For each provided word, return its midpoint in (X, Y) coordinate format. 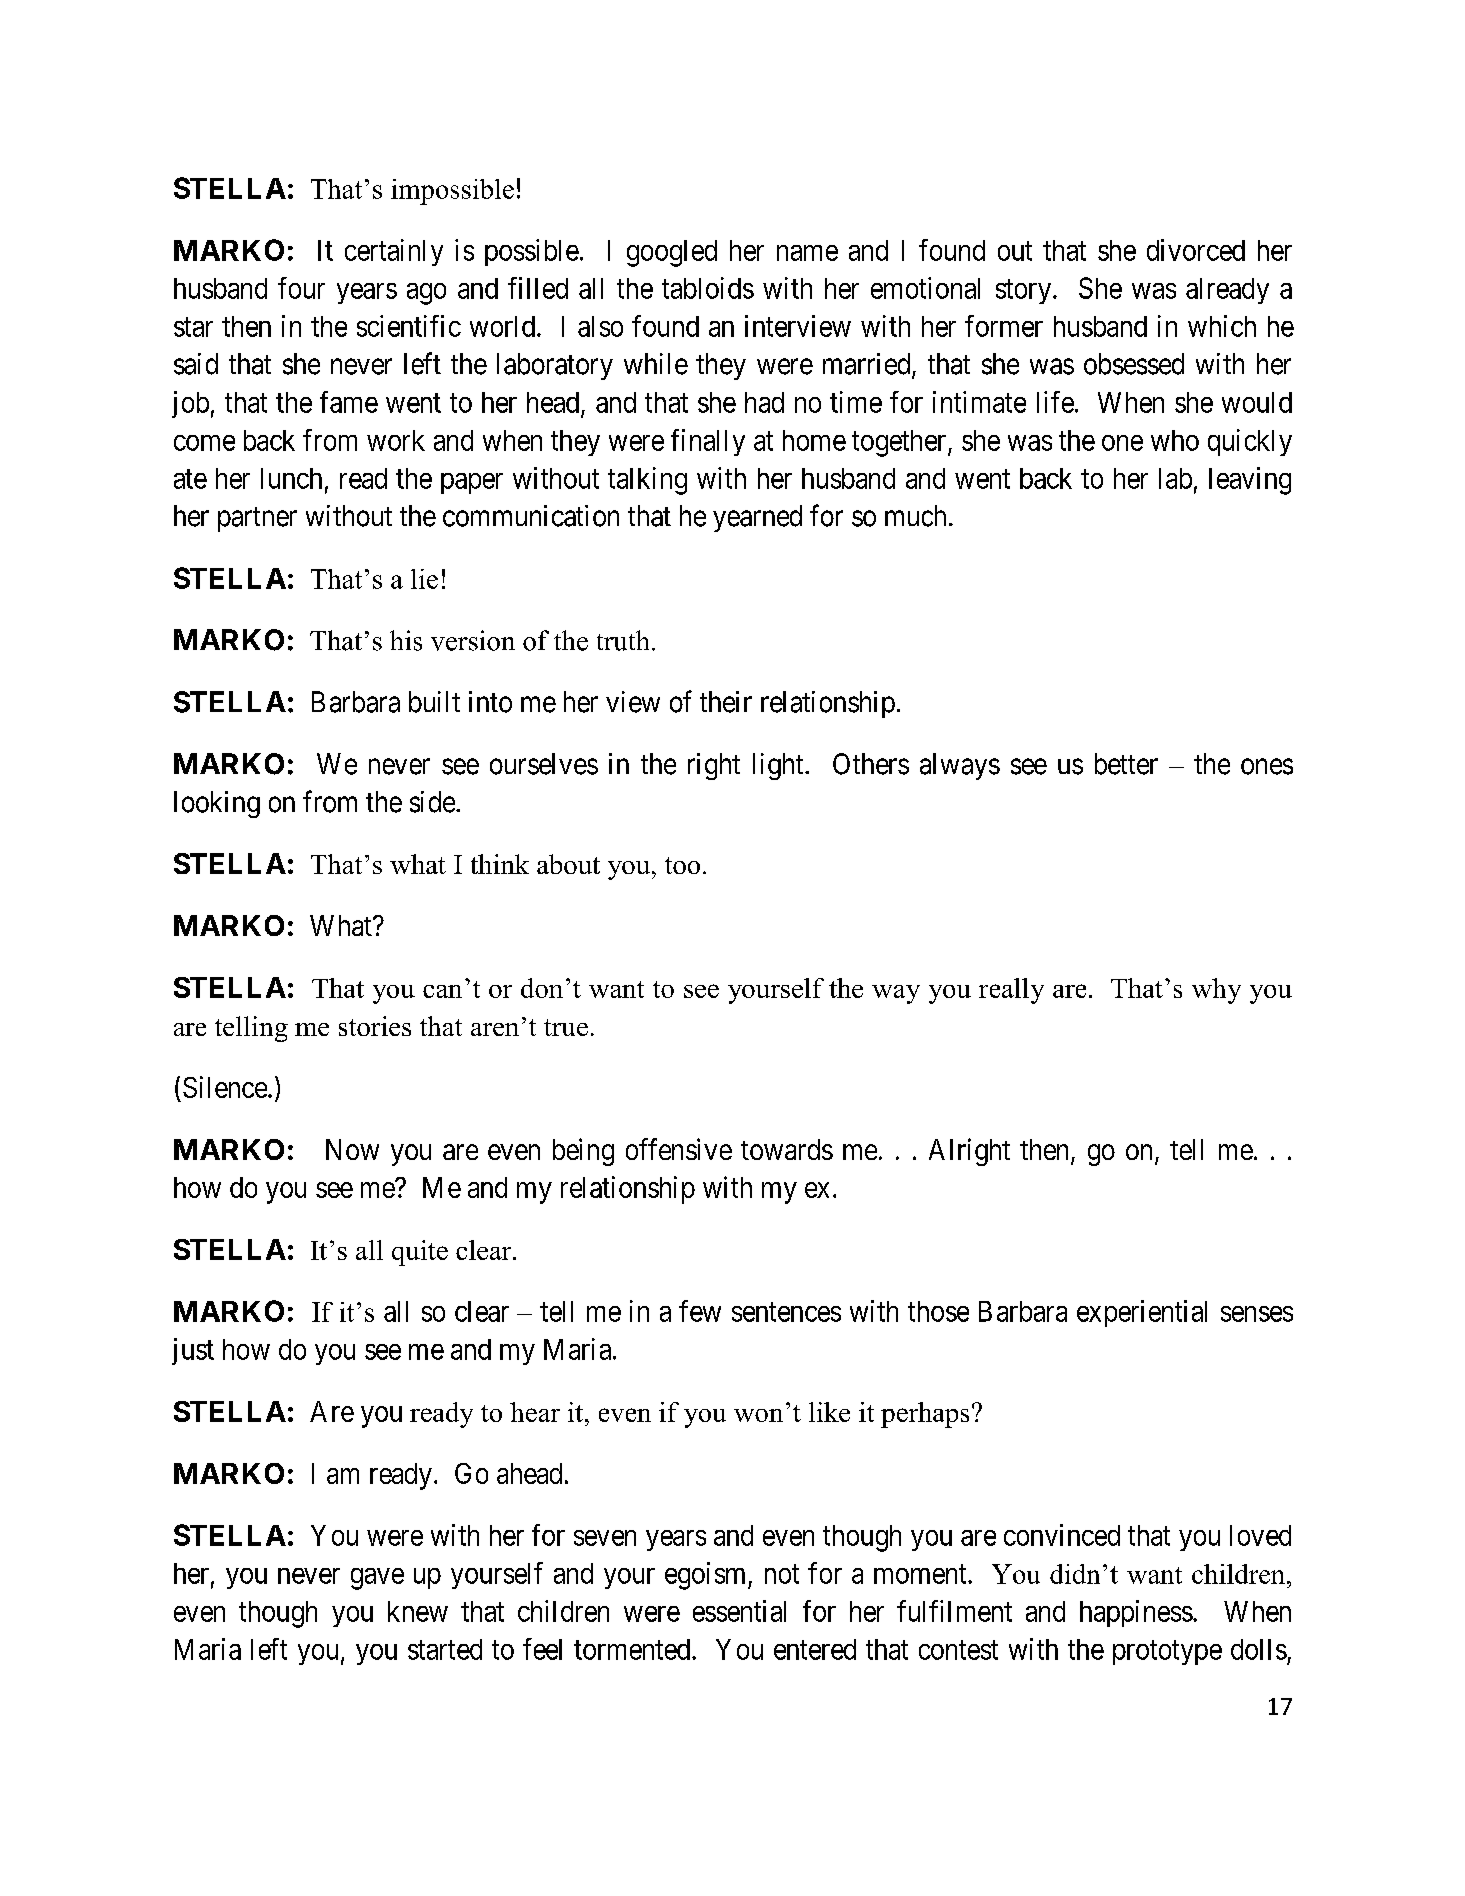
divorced (1196, 250)
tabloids (708, 288)
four (301, 288)
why (1216, 991)
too (682, 865)
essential (739, 1611)
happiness (1136, 1613)
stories (375, 1026)
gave (377, 1579)
